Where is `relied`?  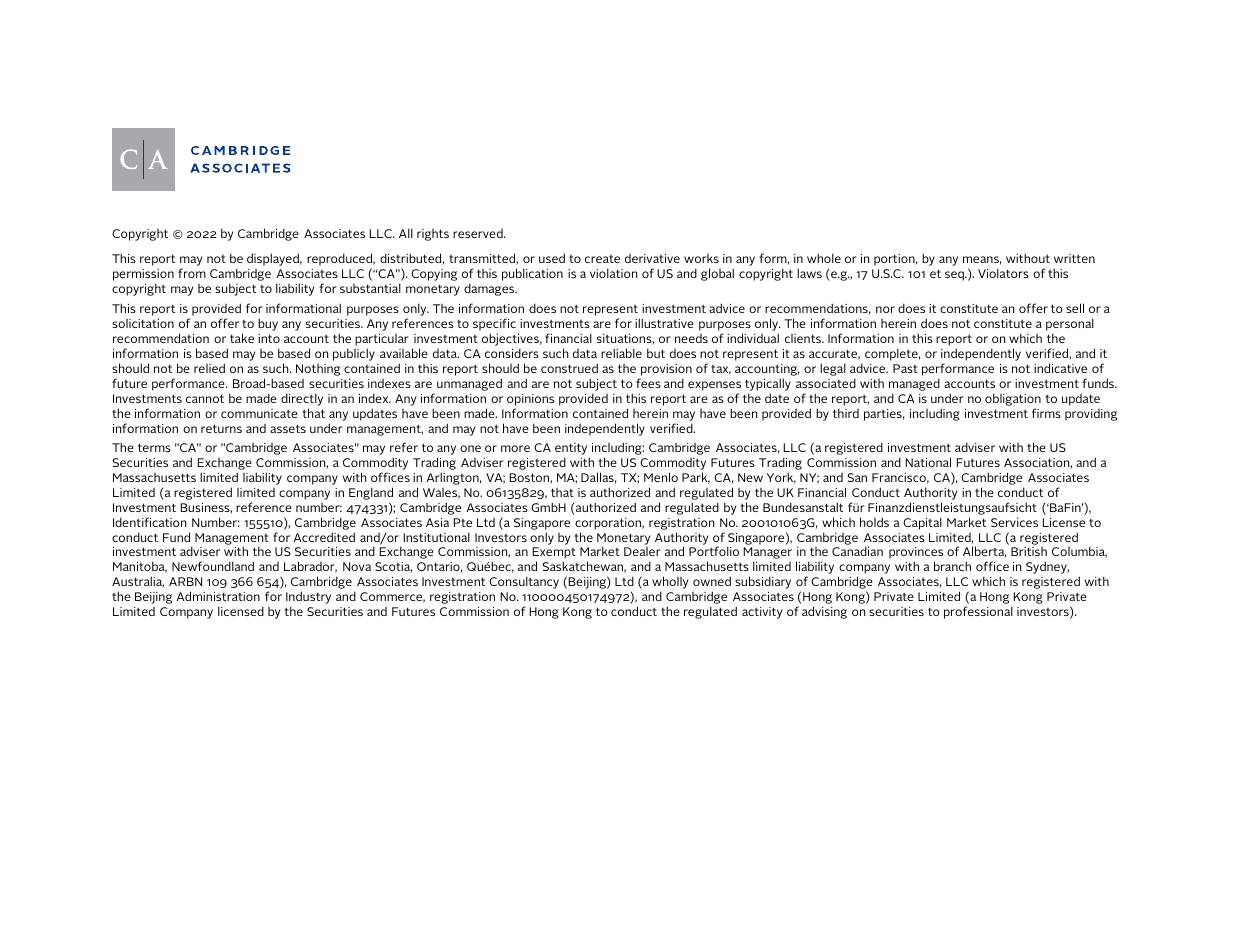 relied is located at coordinates (209, 368).
